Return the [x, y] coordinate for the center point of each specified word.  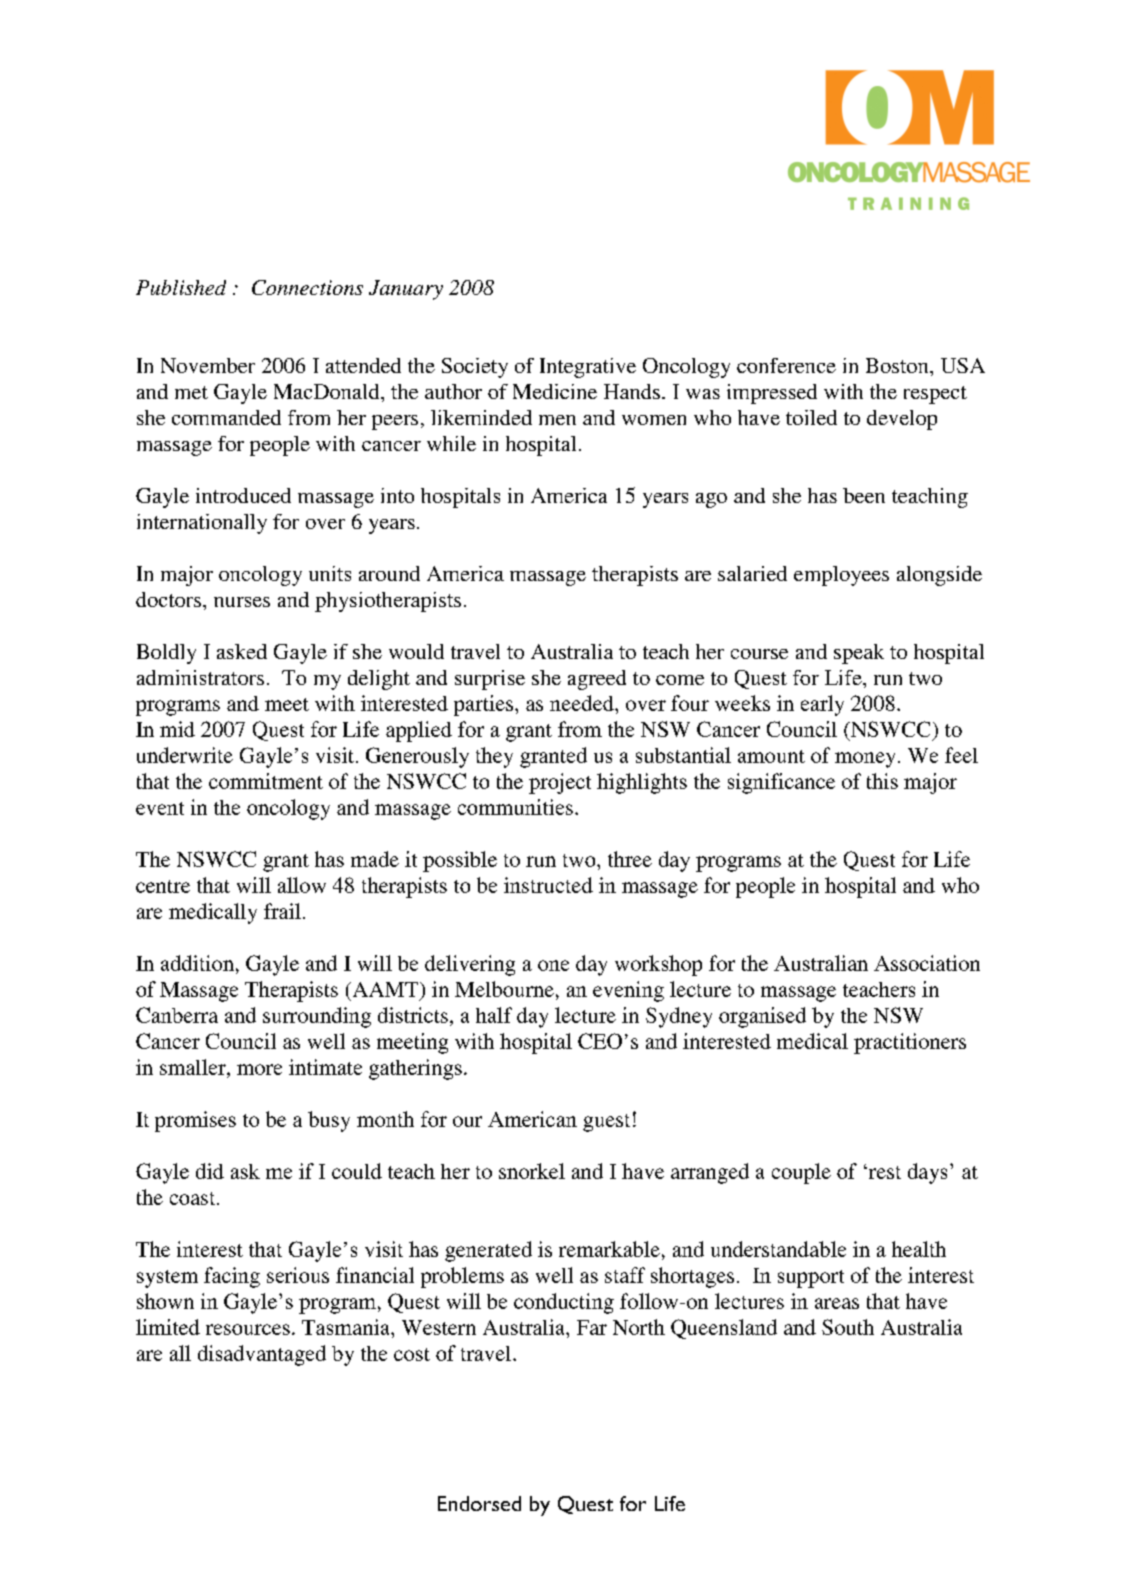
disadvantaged [262, 1355]
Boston [898, 365]
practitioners [910, 1043]
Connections [307, 287]
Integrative [588, 368]
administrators [200, 677]
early [822, 705]
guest [606, 1123]
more [259, 1069]
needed [583, 703]
